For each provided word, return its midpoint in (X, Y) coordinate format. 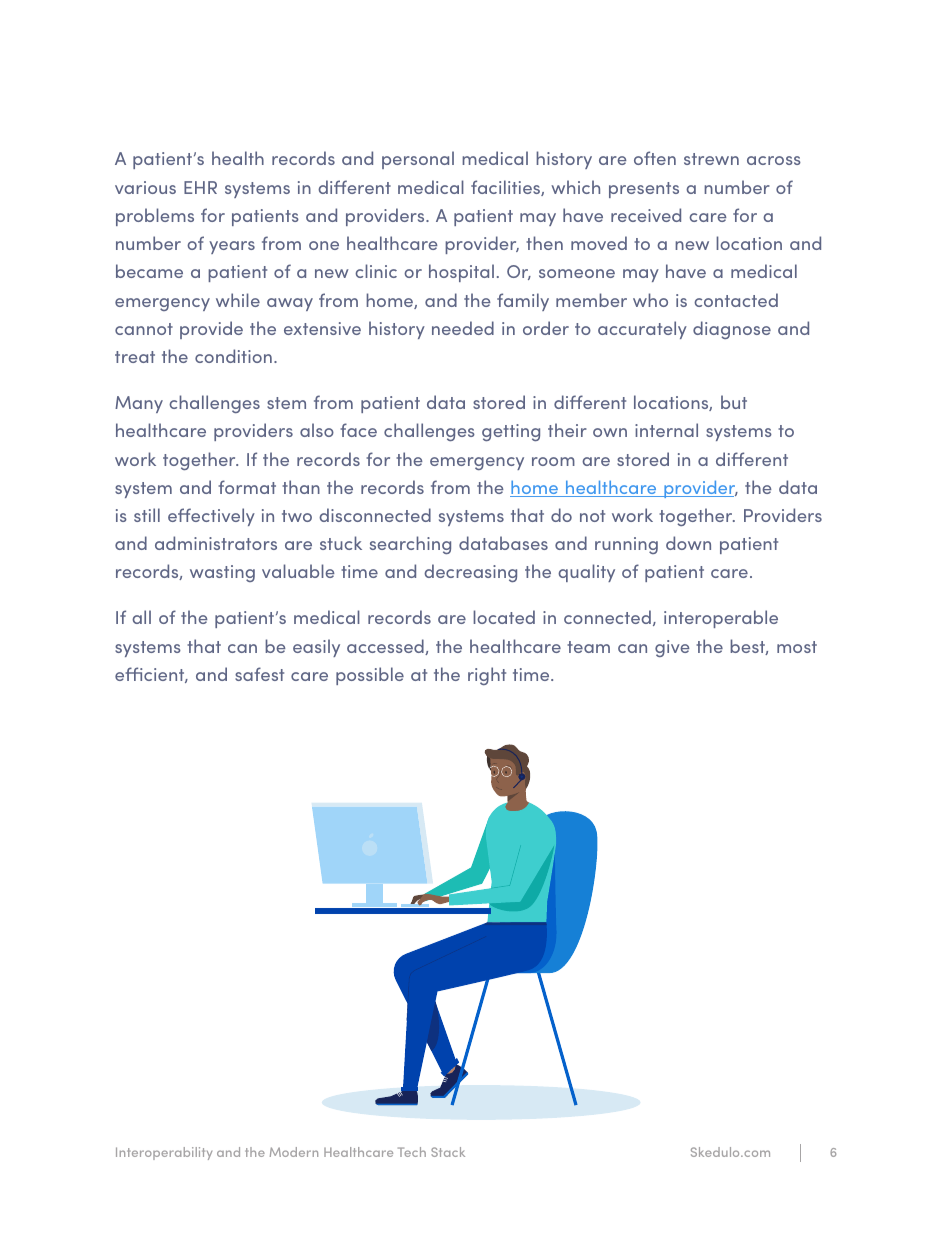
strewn (711, 159)
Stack (448, 1152)
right (487, 676)
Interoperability (164, 1153)
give (672, 648)
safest (259, 674)
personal (418, 160)
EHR (200, 187)
